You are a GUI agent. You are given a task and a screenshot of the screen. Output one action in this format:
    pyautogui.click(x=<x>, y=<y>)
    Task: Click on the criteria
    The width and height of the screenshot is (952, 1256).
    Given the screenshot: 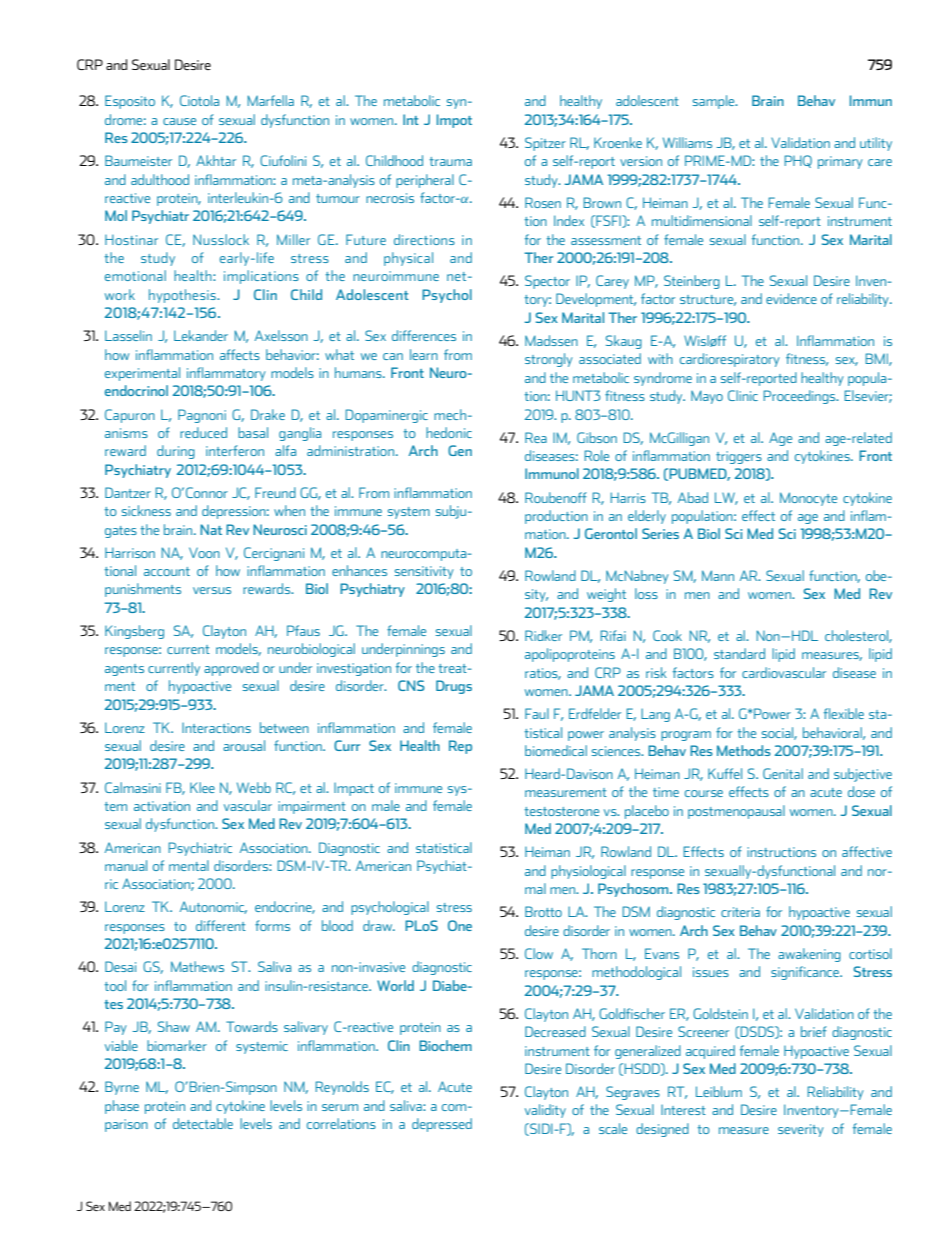 What is the action you would take?
    pyautogui.click(x=740, y=912)
